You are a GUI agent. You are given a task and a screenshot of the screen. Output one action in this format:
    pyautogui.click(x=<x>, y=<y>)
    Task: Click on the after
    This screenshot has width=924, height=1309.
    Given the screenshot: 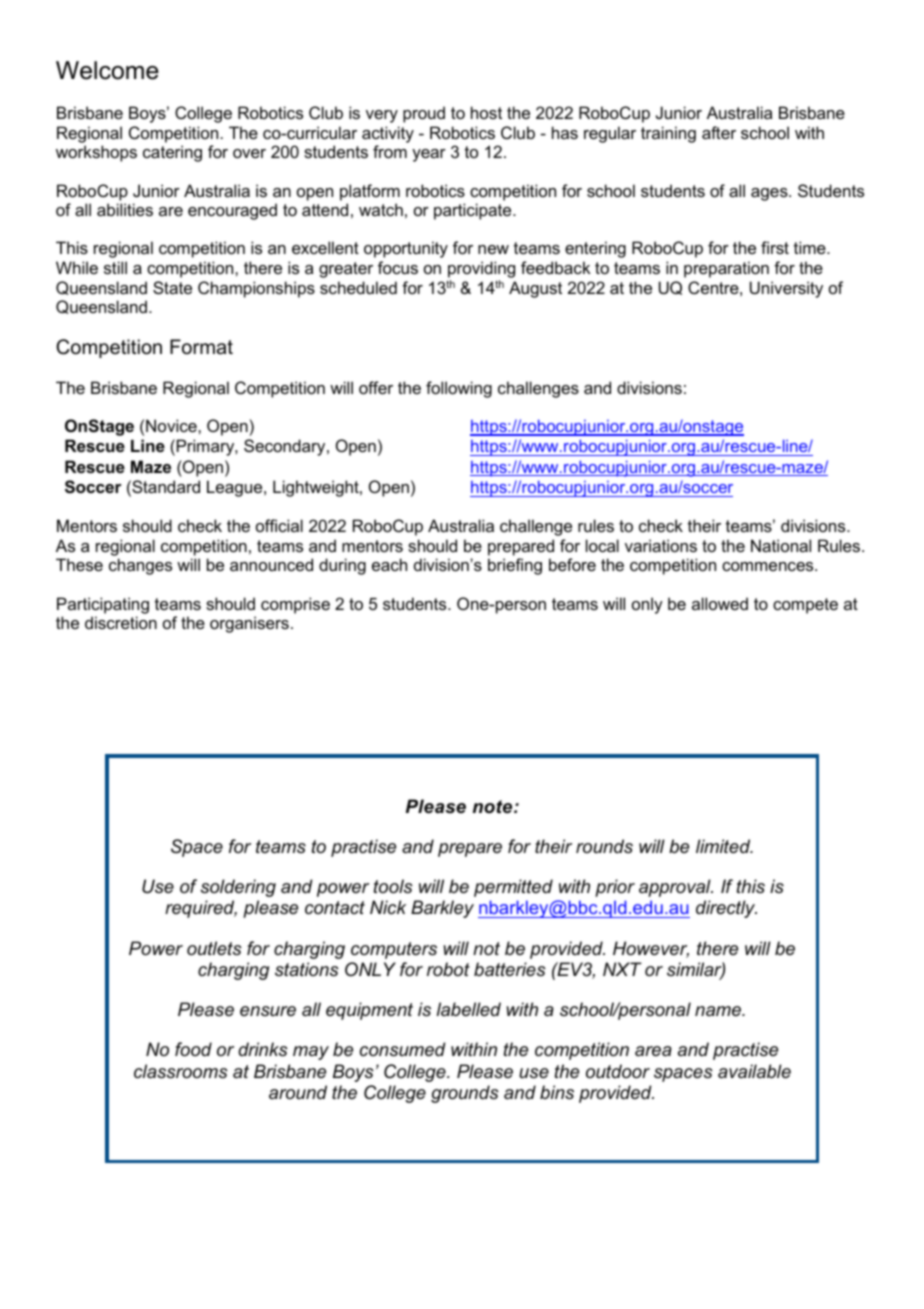 What is the action you would take?
    pyautogui.click(x=719, y=132)
